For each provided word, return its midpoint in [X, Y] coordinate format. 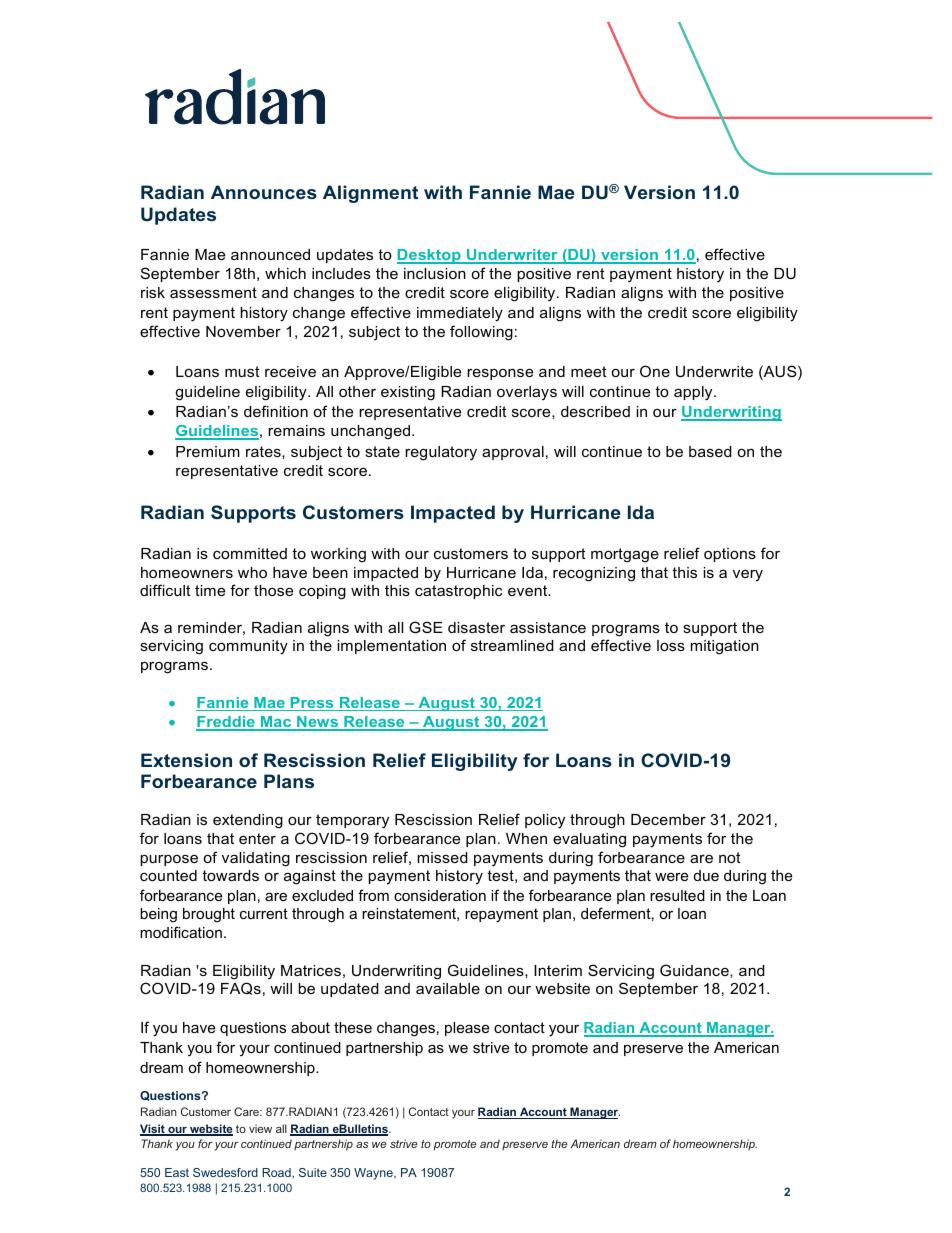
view [260, 1128]
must [242, 371]
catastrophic [458, 592]
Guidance [695, 970]
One [655, 371]
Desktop [430, 256]
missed [443, 857]
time [210, 590]
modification [181, 932]
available [448, 988]
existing [408, 393]
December [668, 819]
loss [671, 645]
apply [694, 393]
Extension [186, 760]
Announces [264, 192]
